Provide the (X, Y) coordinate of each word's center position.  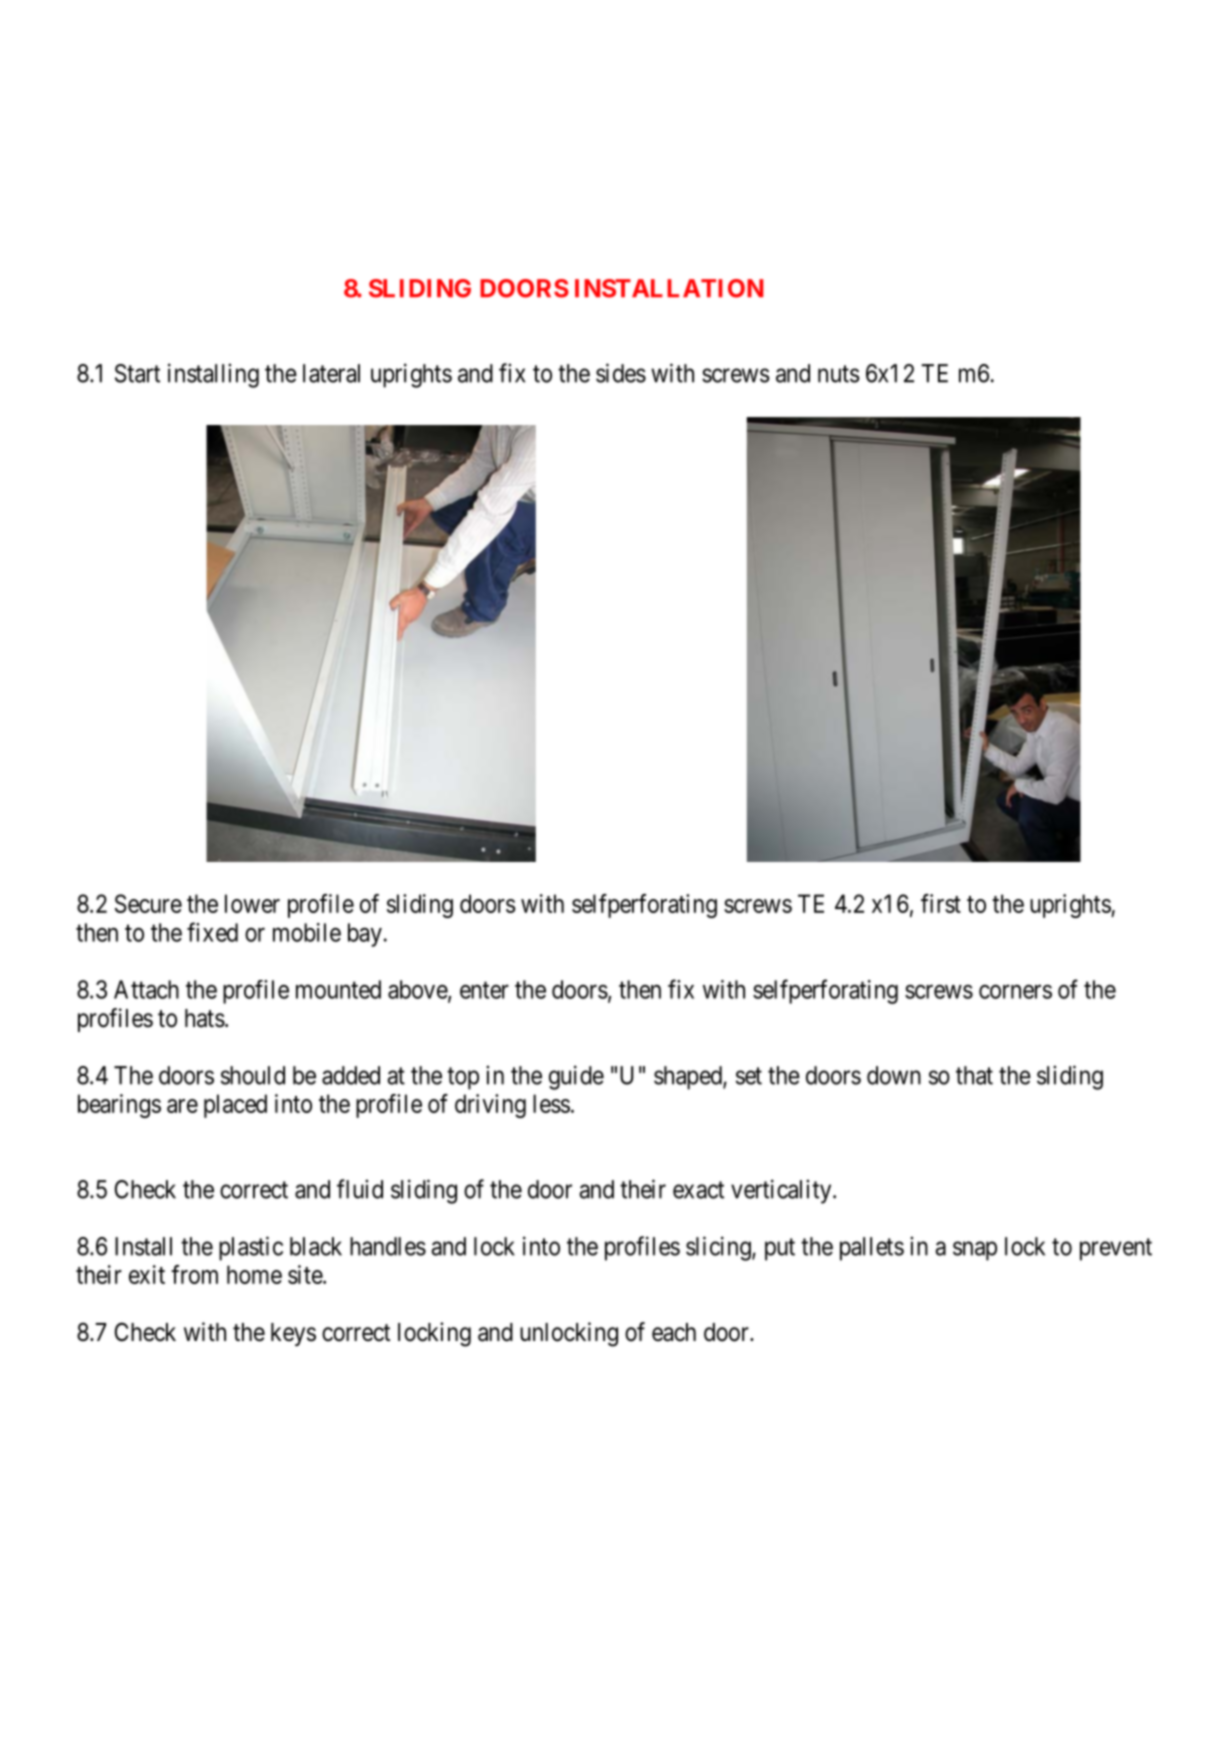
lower (252, 903)
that (974, 1075)
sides (621, 373)
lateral (331, 373)
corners (1015, 992)
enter (484, 990)
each (674, 1332)
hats (205, 1018)
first (941, 903)
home (254, 1274)
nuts (839, 374)
